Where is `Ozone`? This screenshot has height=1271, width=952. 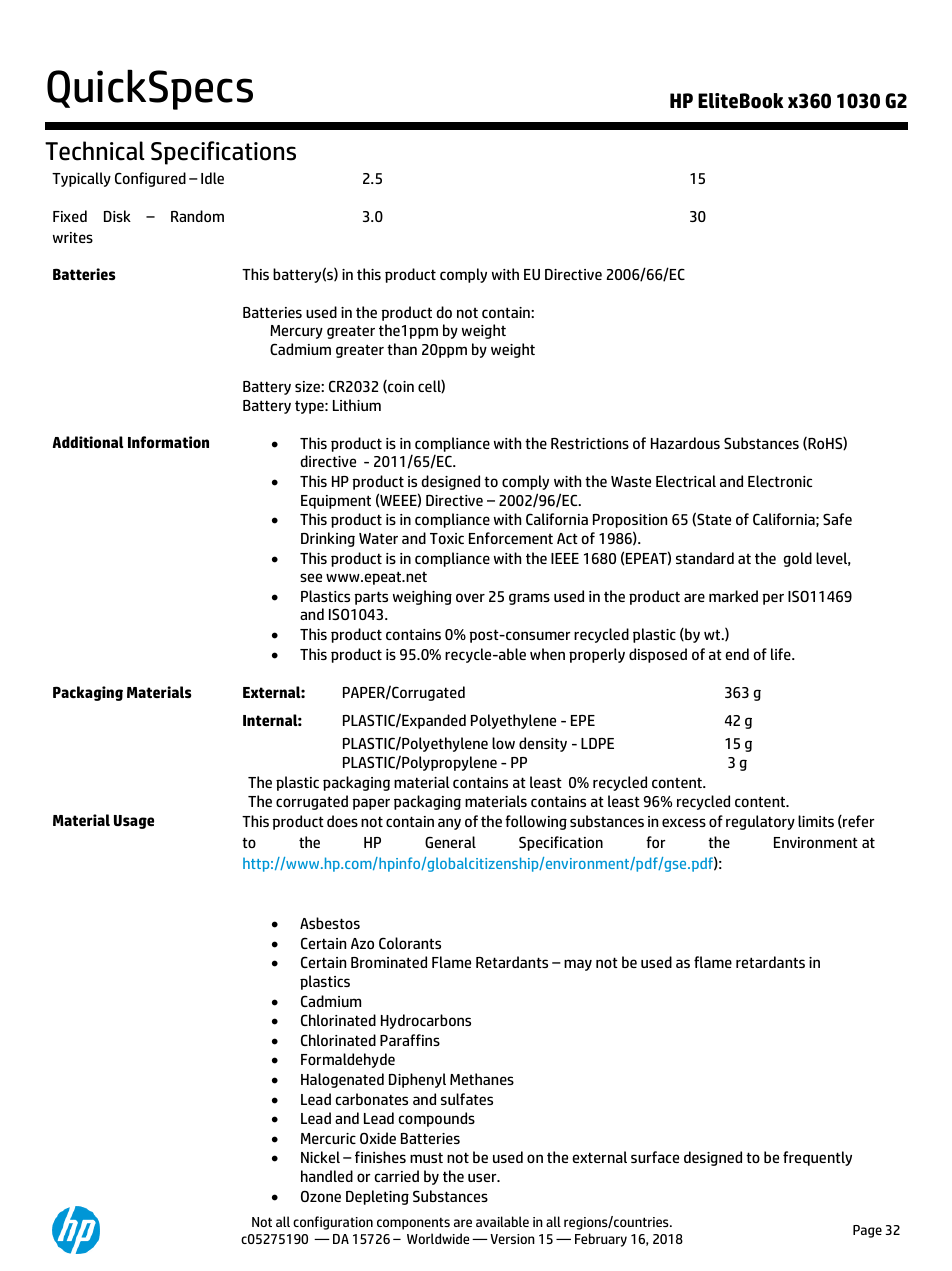
Ozone is located at coordinates (321, 1196).
